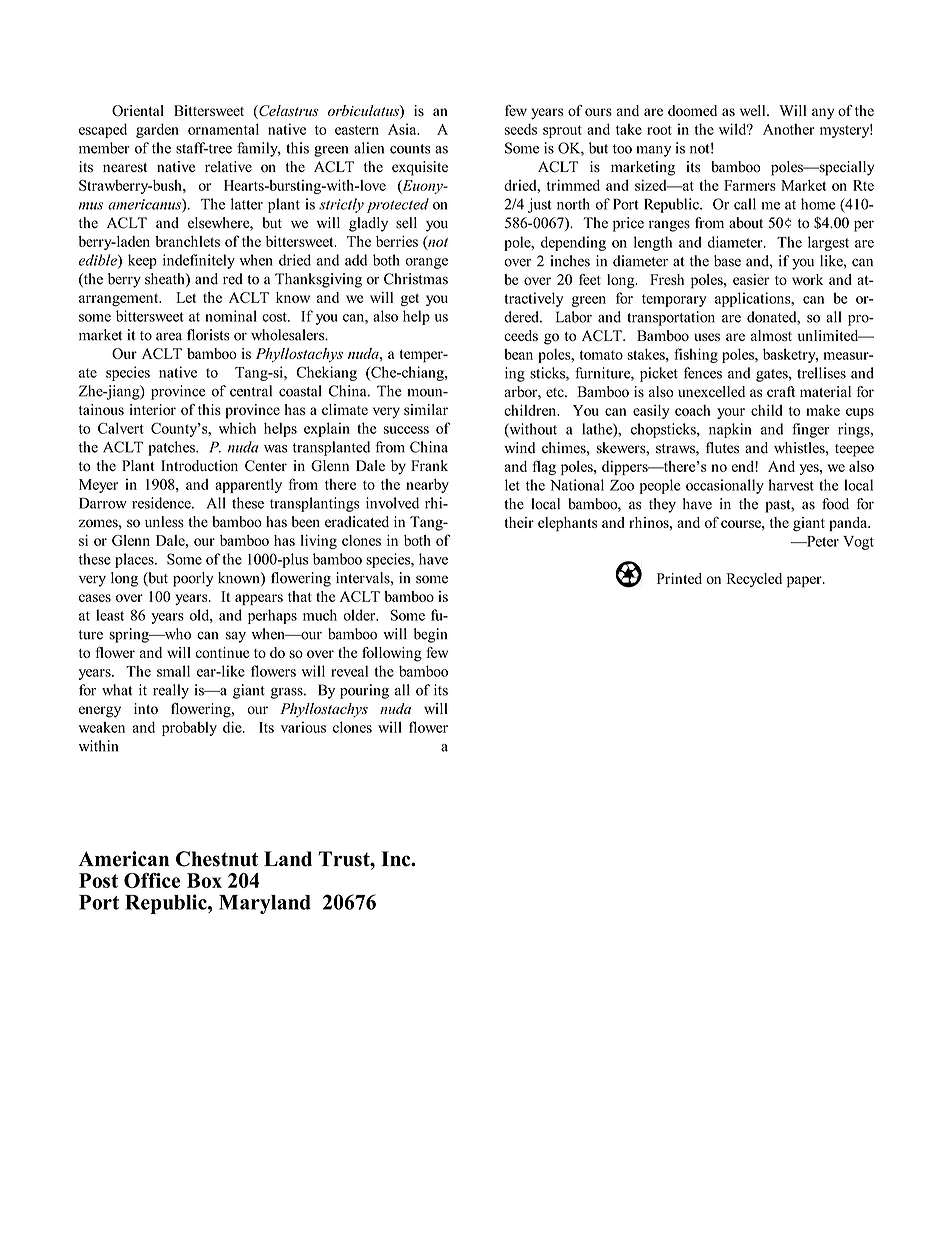 Image resolution: width=952 pixels, height=1233 pixels. What do you see at coordinates (364, 691) in the image?
I see `pouring` at bounding box center [364, 691].
